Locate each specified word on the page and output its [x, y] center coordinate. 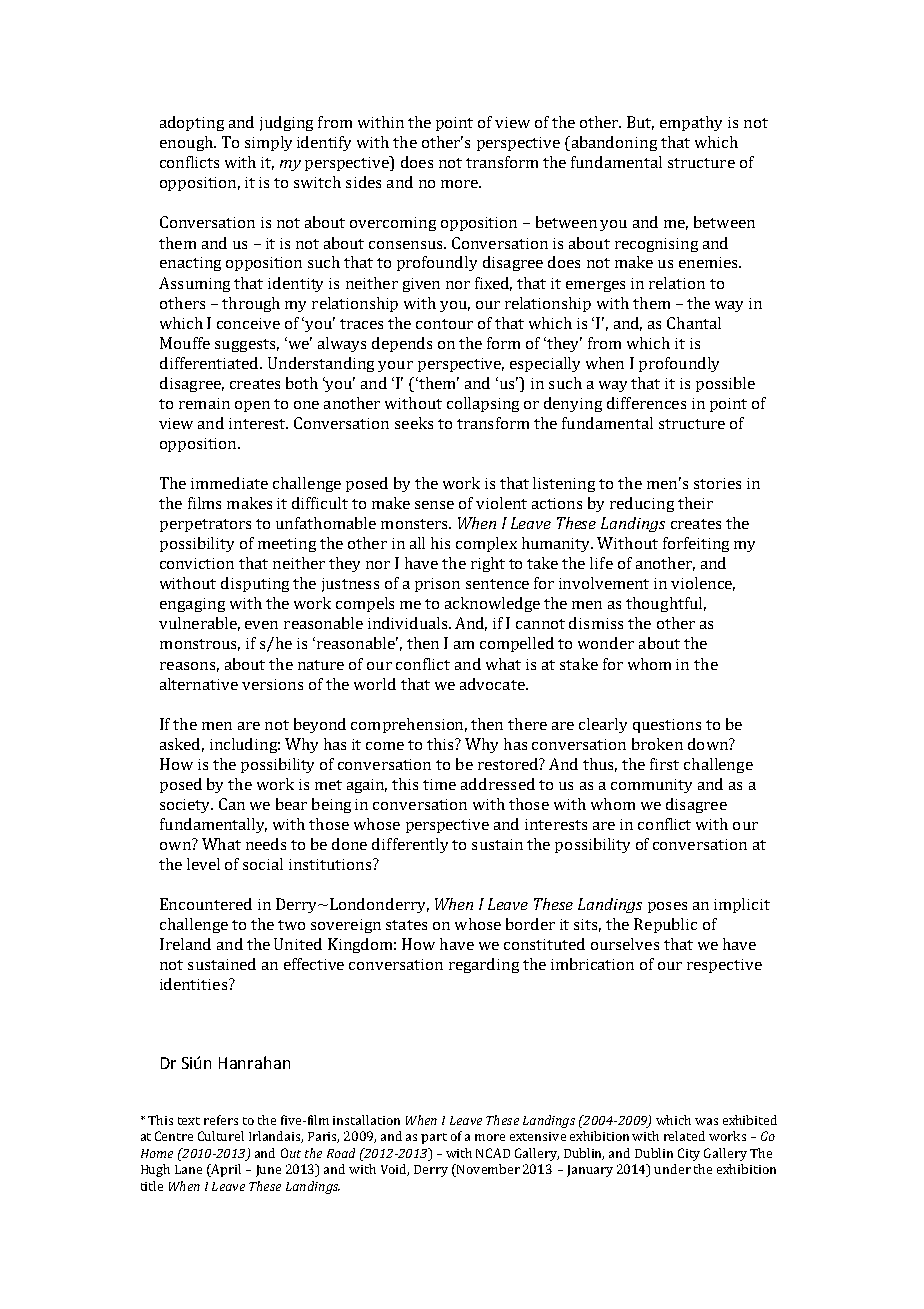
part [434, 1138]
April [225, 1170]
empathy [691, 123]
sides [363, 182]
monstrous [200, 645]
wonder [606, 643]
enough [187, 143]
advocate [493, 684]
